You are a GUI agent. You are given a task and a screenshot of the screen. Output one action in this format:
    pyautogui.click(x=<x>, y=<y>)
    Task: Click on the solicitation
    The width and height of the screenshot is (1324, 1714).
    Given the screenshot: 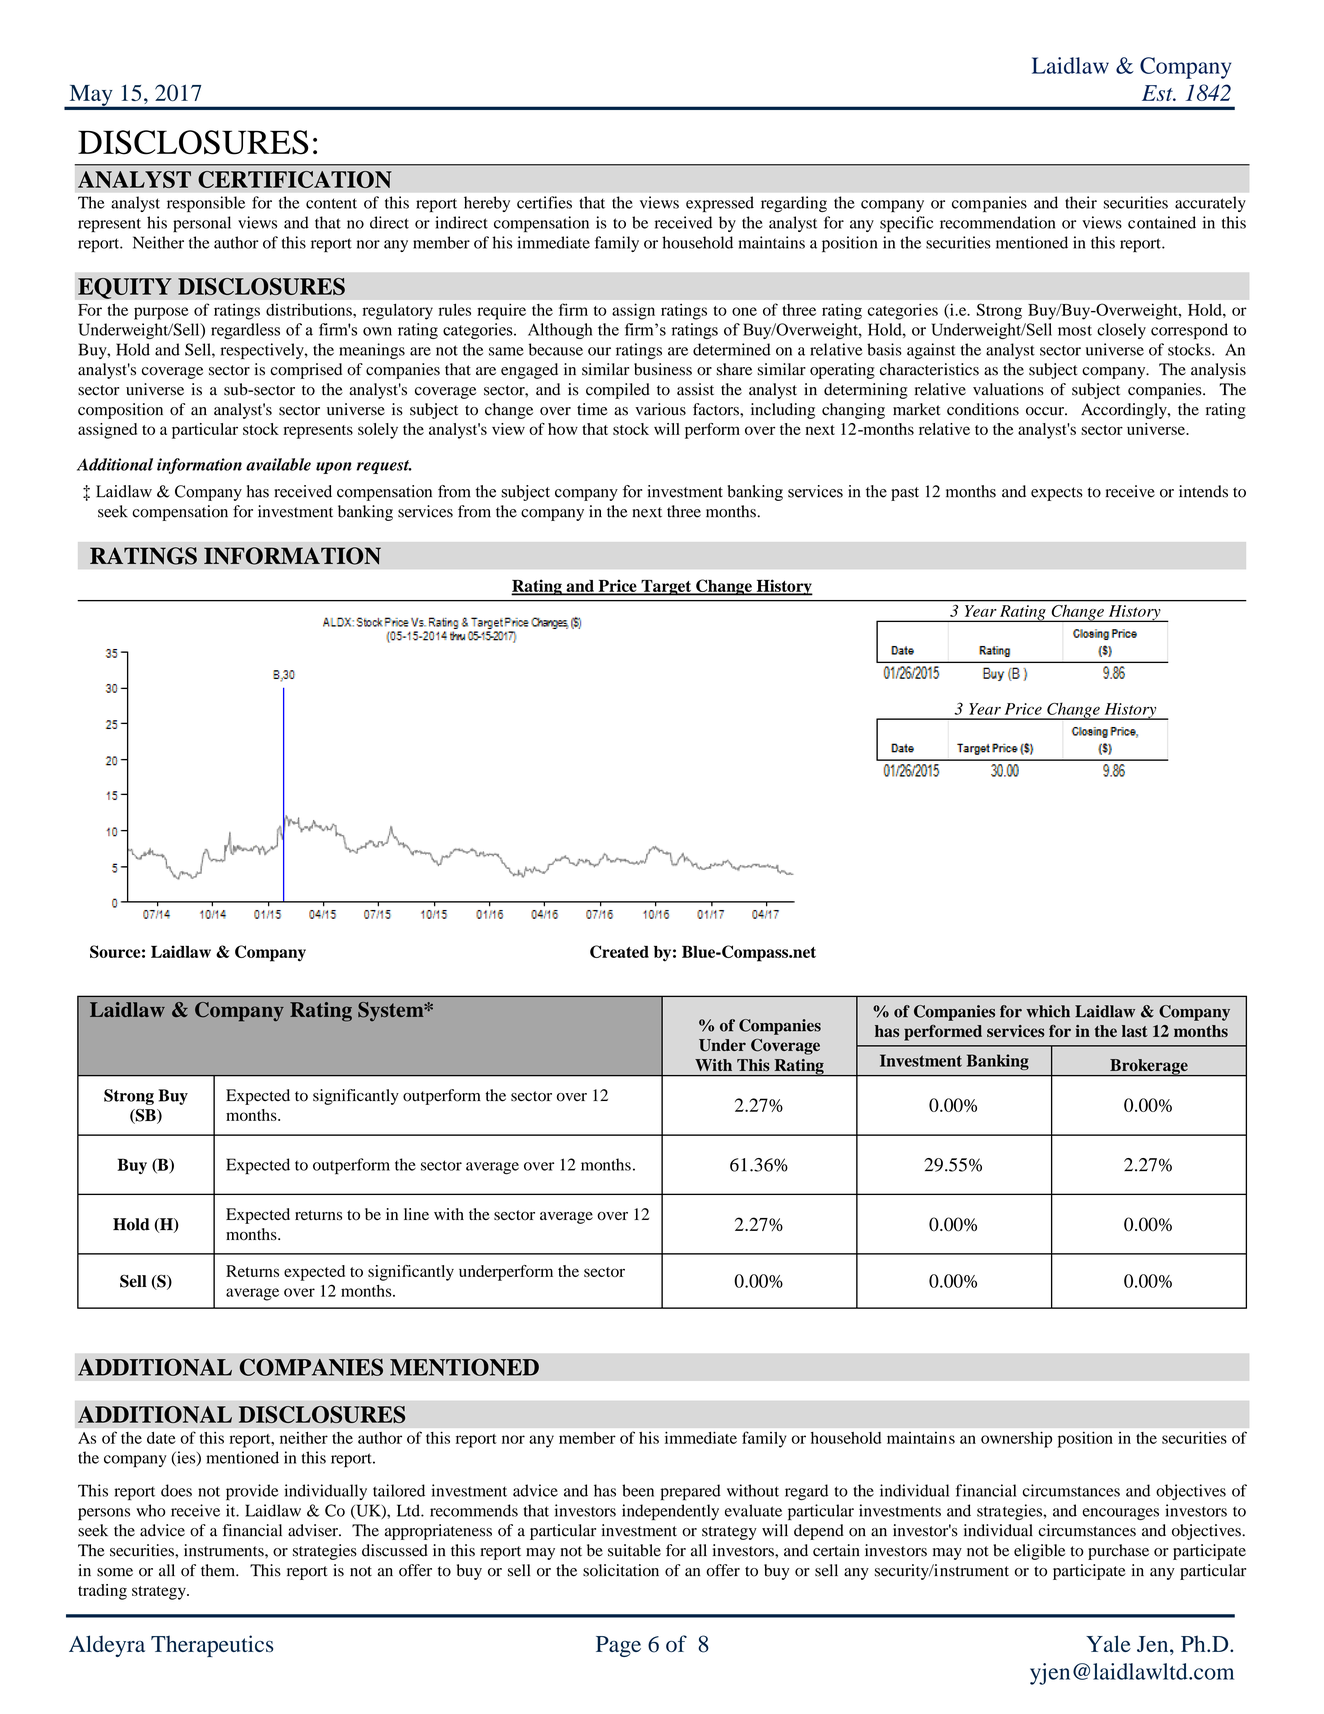 What is the action you would take?
    pyautogui.click(x=621, y=1570)
